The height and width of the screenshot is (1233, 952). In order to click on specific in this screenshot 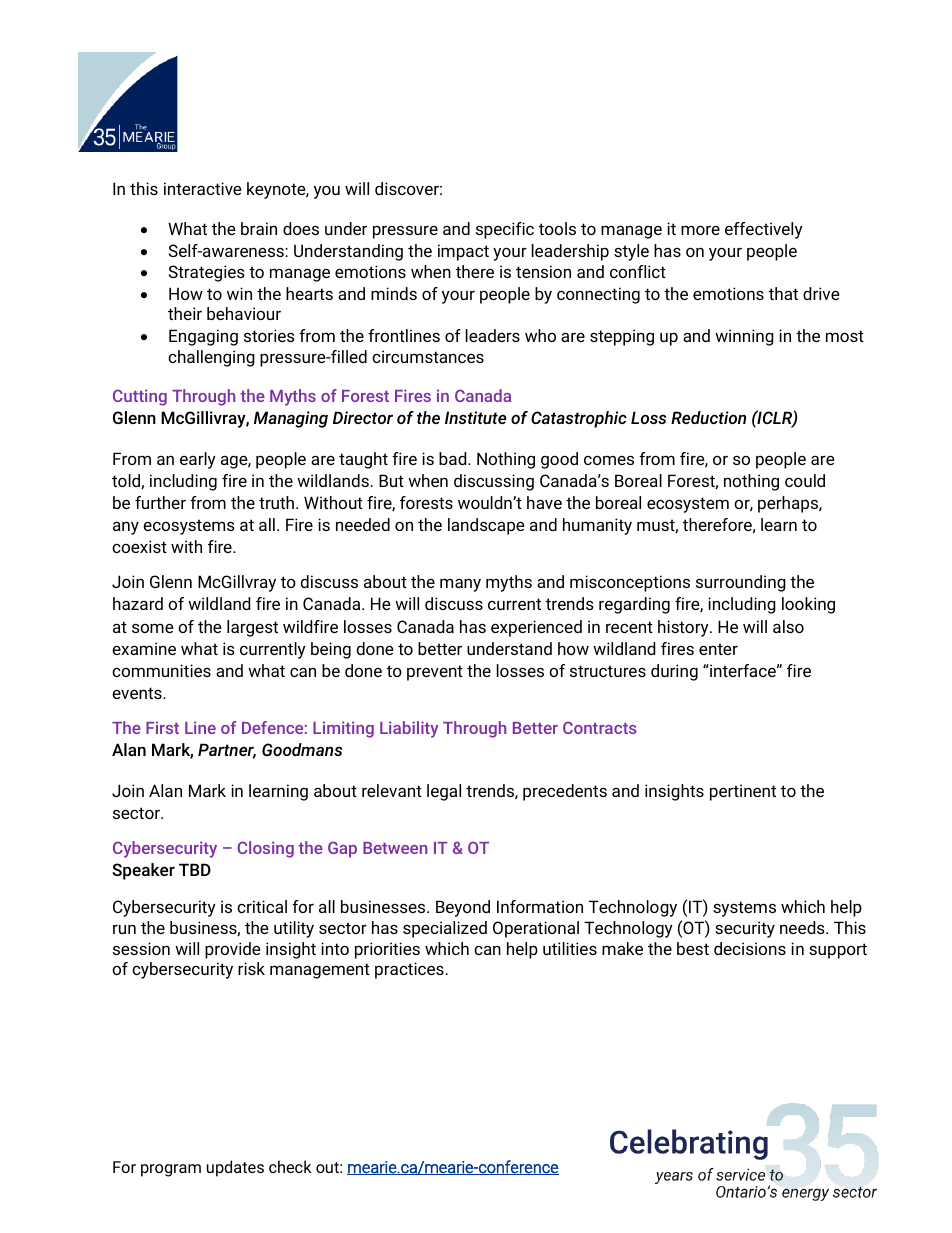, I will do `click(505, 230)`.
